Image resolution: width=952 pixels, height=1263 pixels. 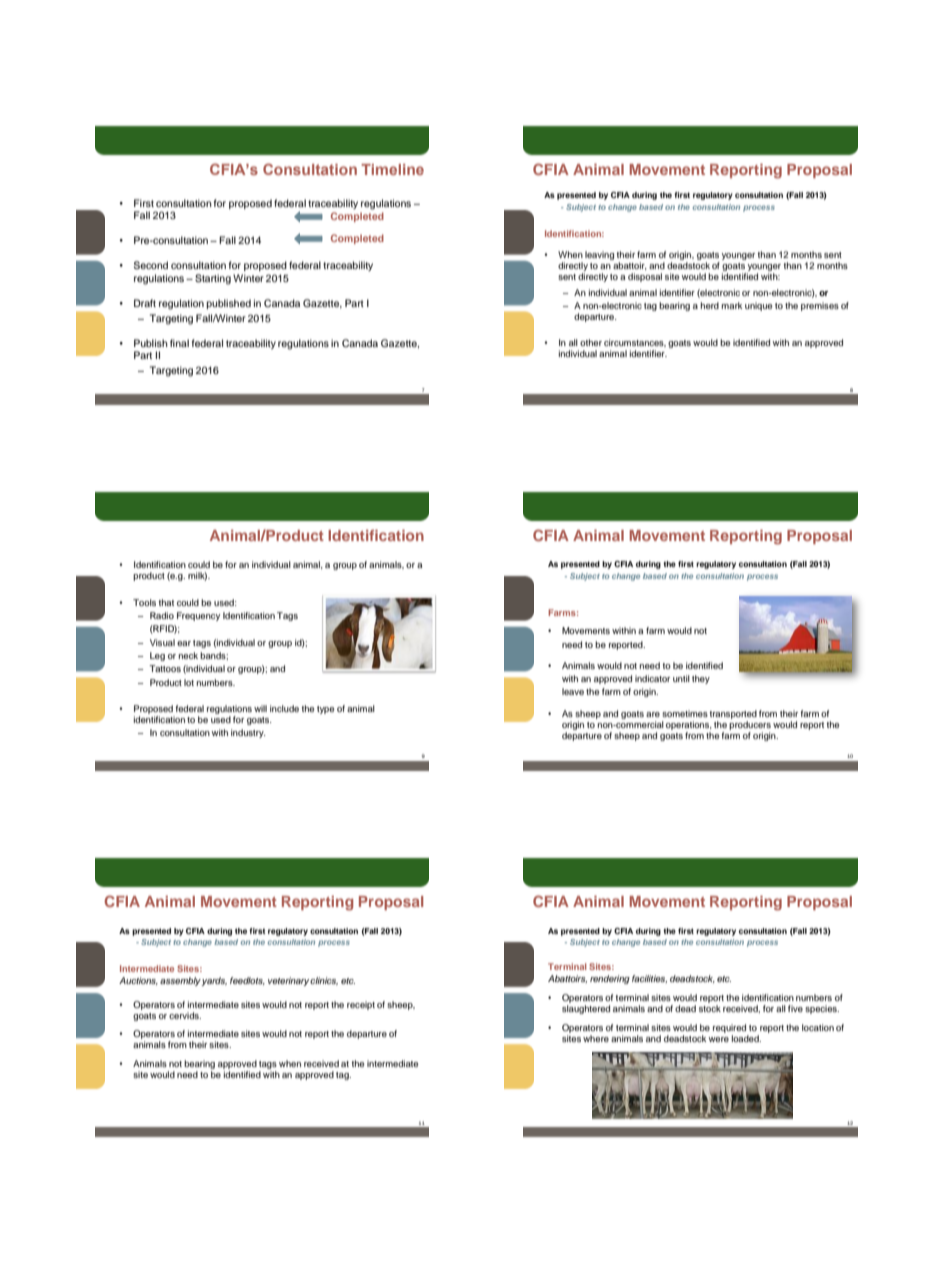 I want to click on yards, so click(x=214, y=981).
